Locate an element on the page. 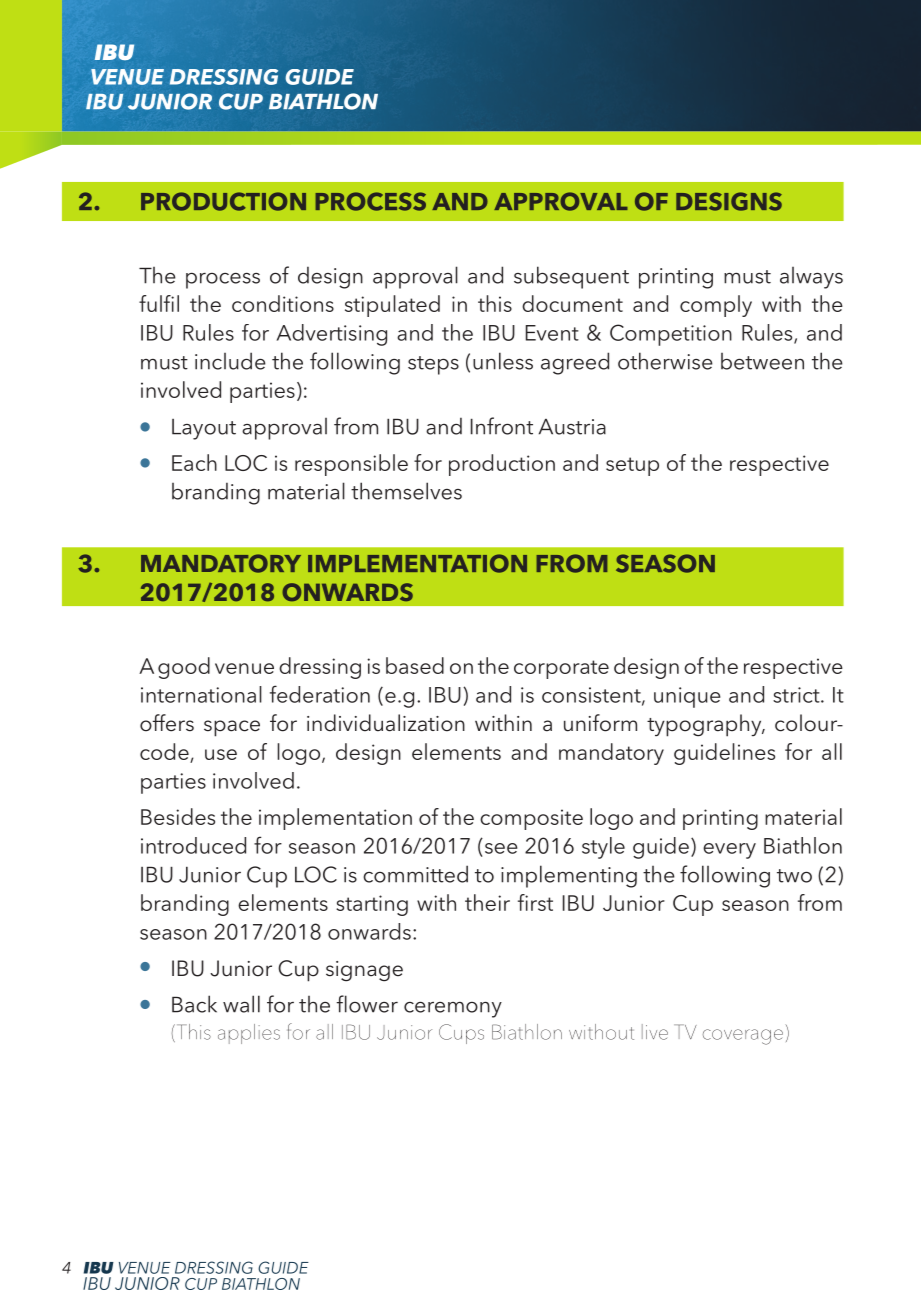 This page has height=1316, width=921. themselves is located at coordinates (406, 491).
